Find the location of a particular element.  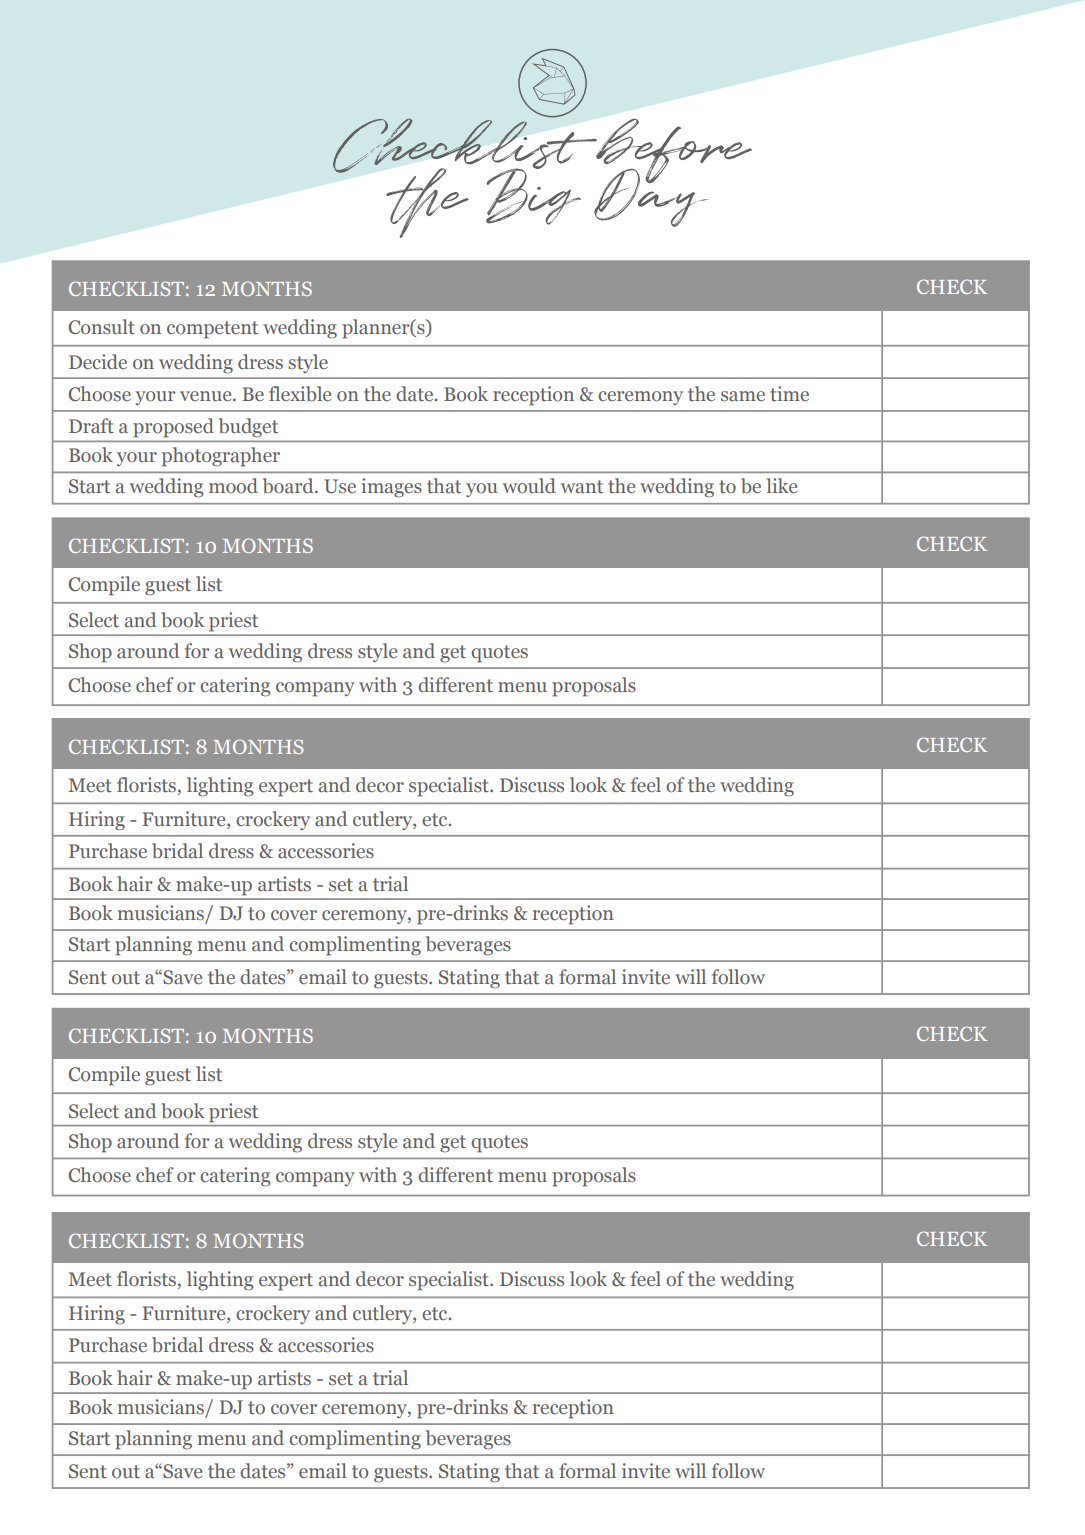

before is located at coordinates (672, 152).
